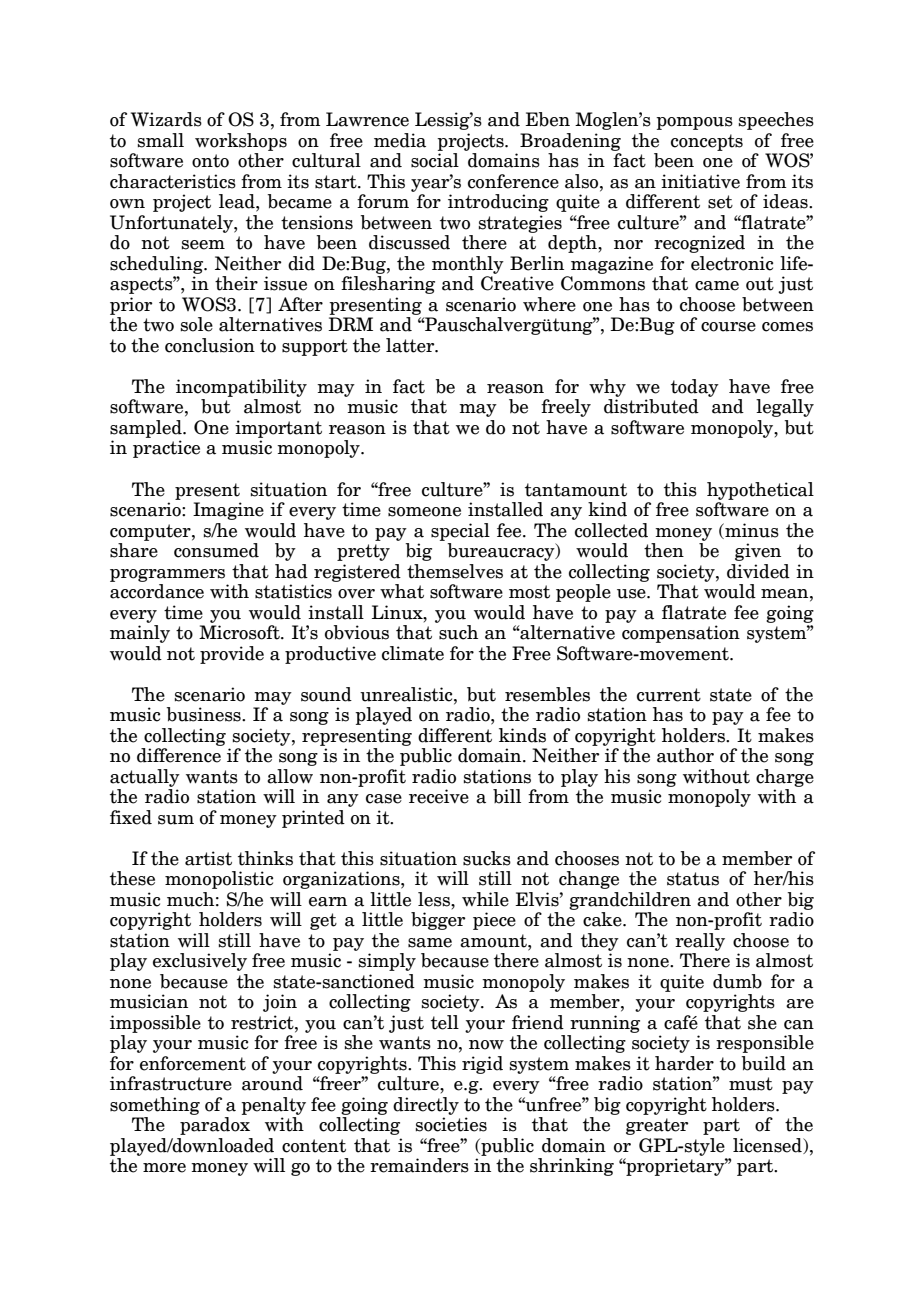 Image resolution: width=924 pixels, height=1308 pixels. What do you see at coordinates (451, 1124) in the screenshot?
I see `societies` at bounding box center [451, 1124].
